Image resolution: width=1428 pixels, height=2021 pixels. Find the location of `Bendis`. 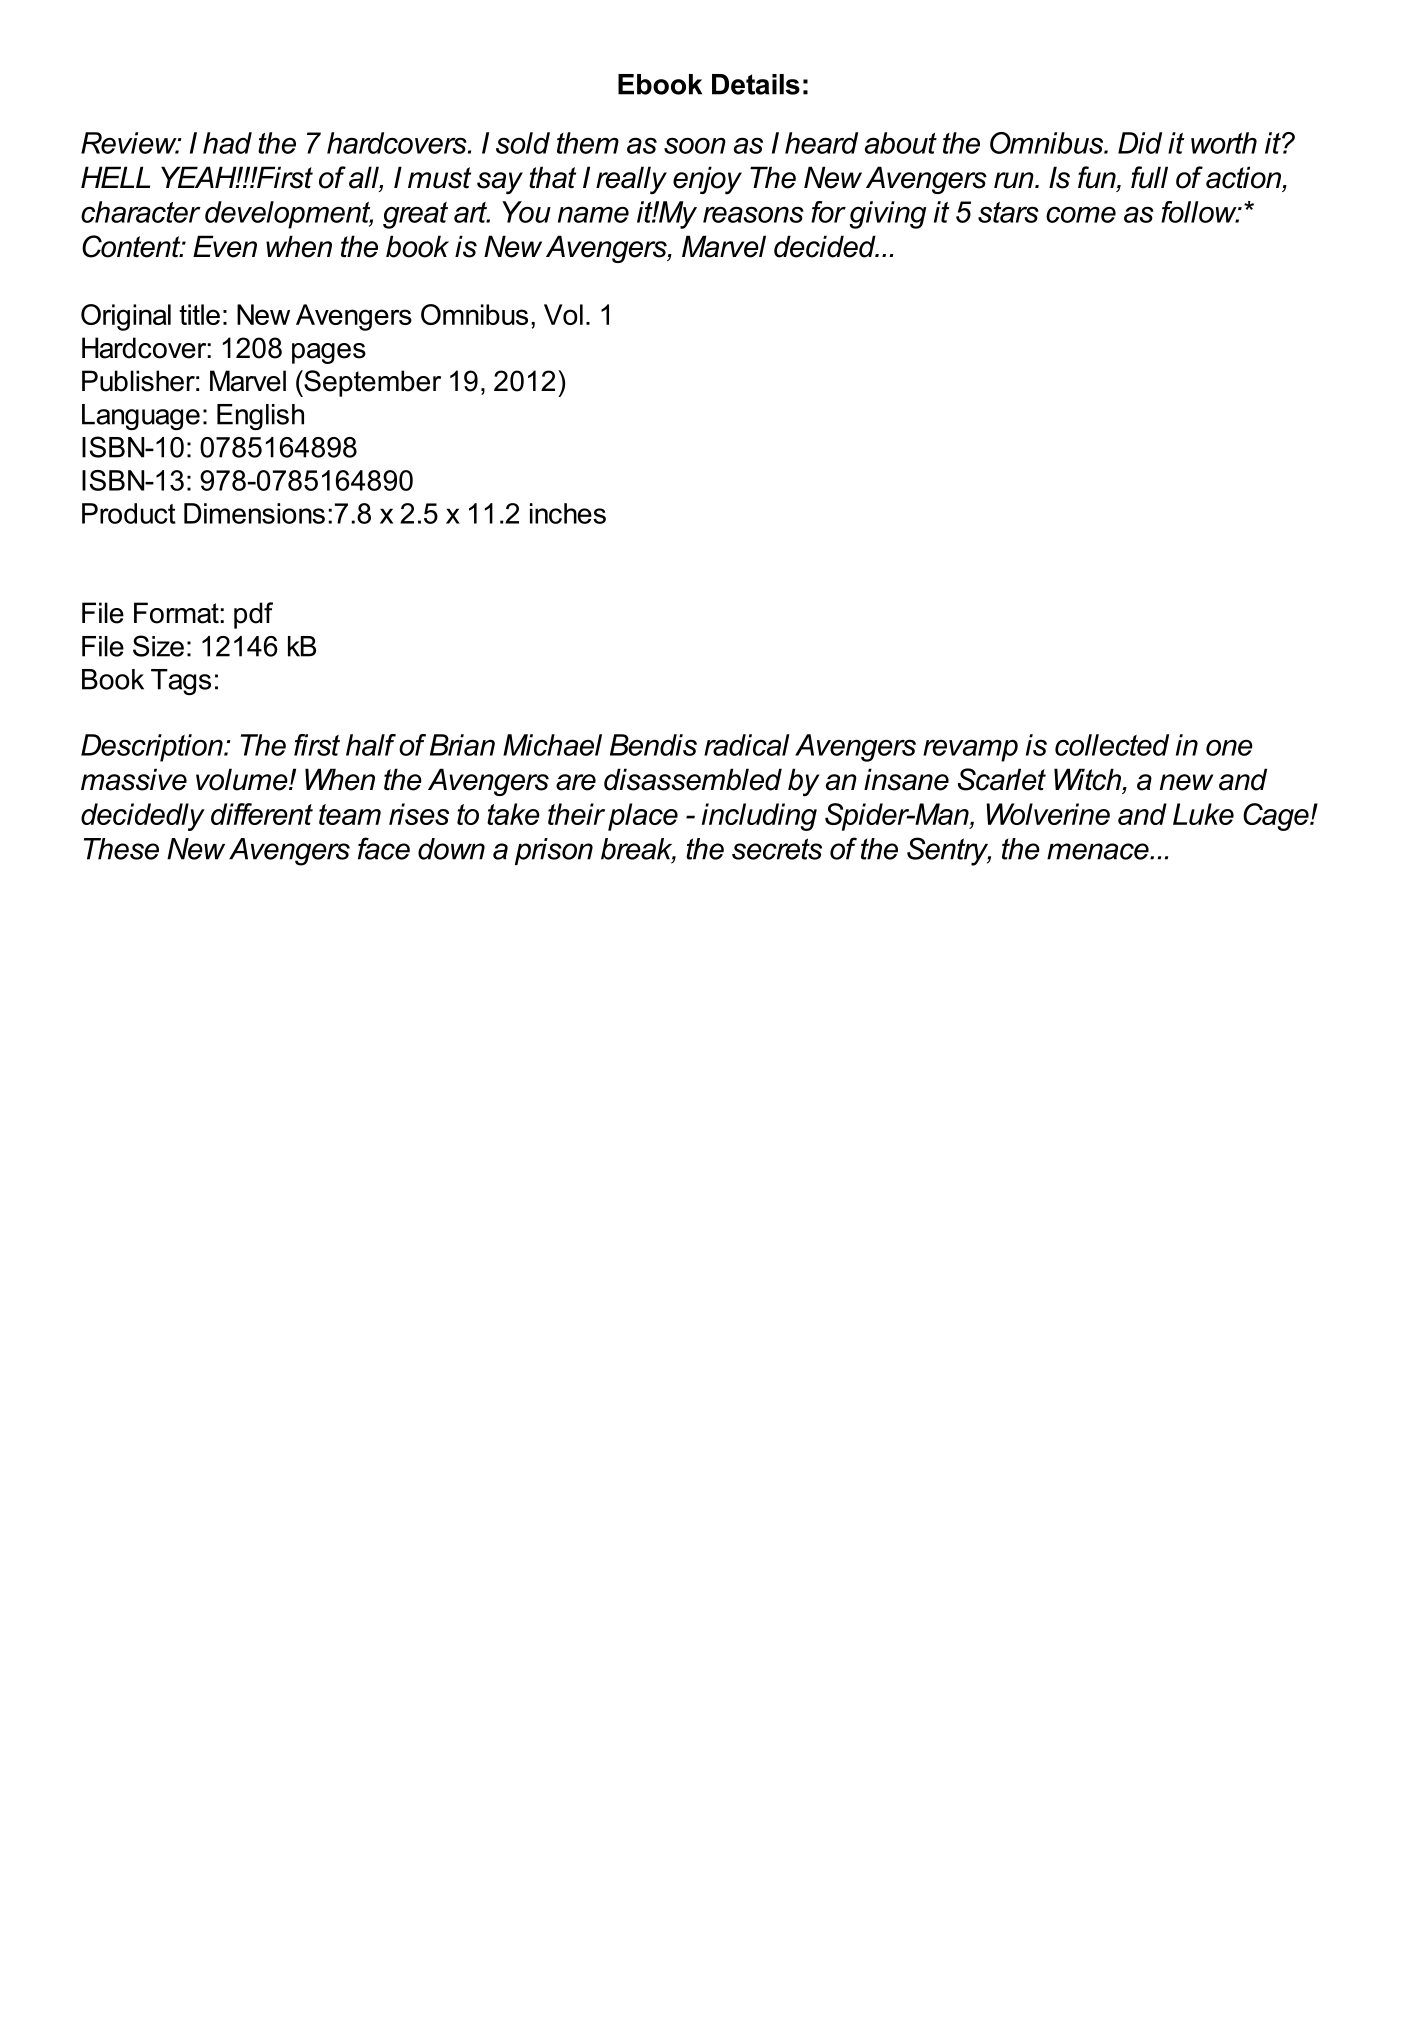

Bendis is located at coordinates (653, 745).
